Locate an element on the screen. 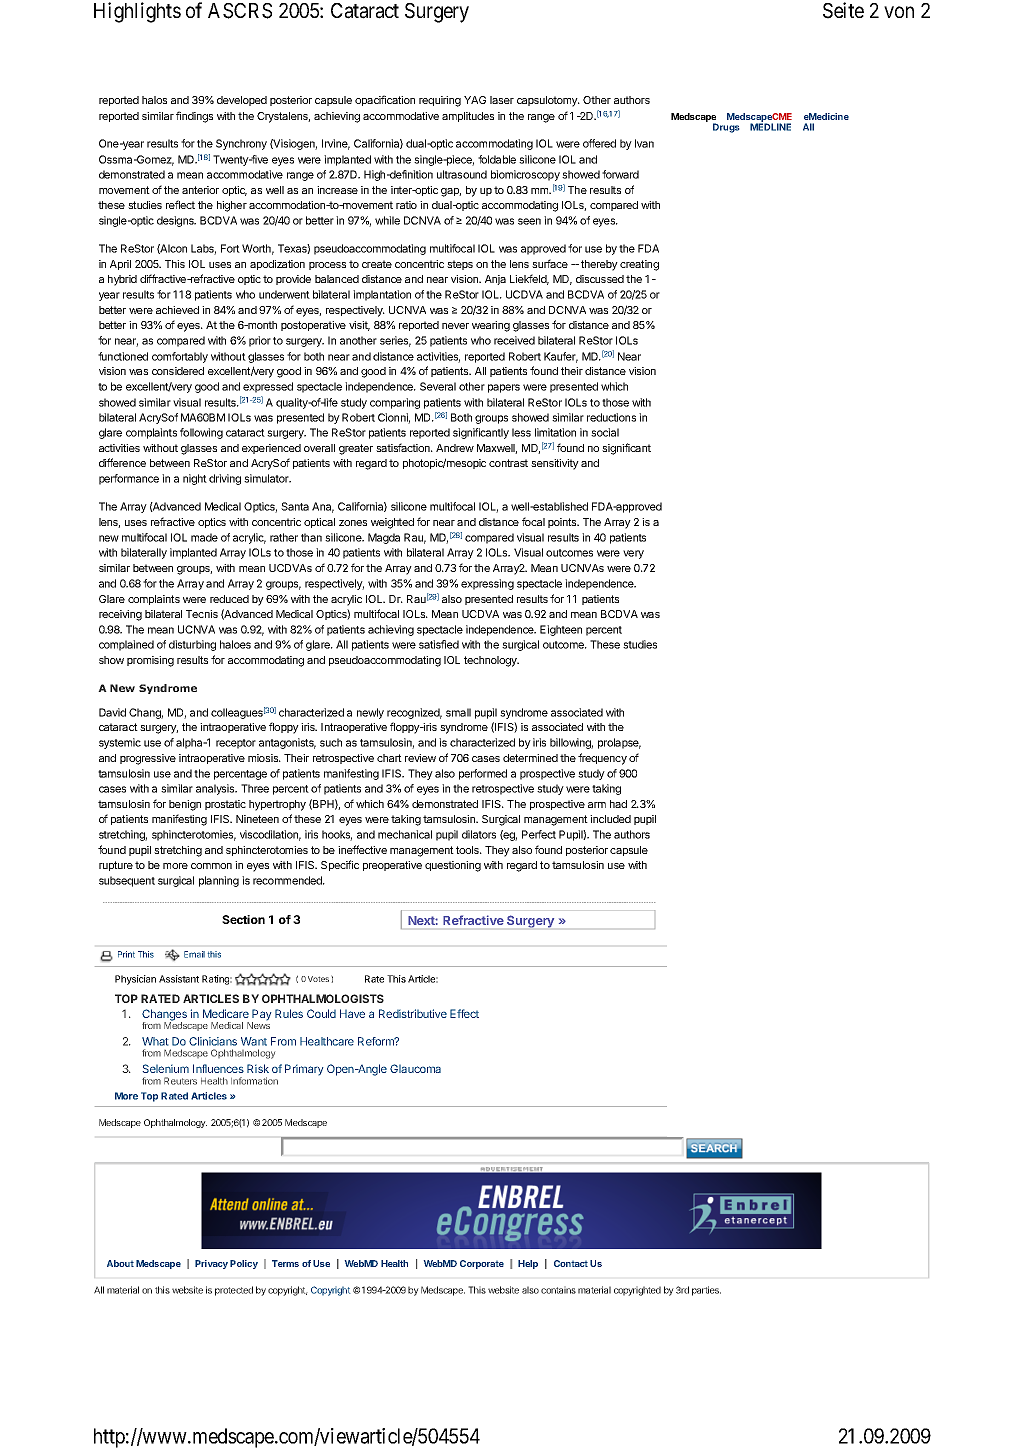 The image size is (1024, 1449). considered is located at coordinates (178, 371).
